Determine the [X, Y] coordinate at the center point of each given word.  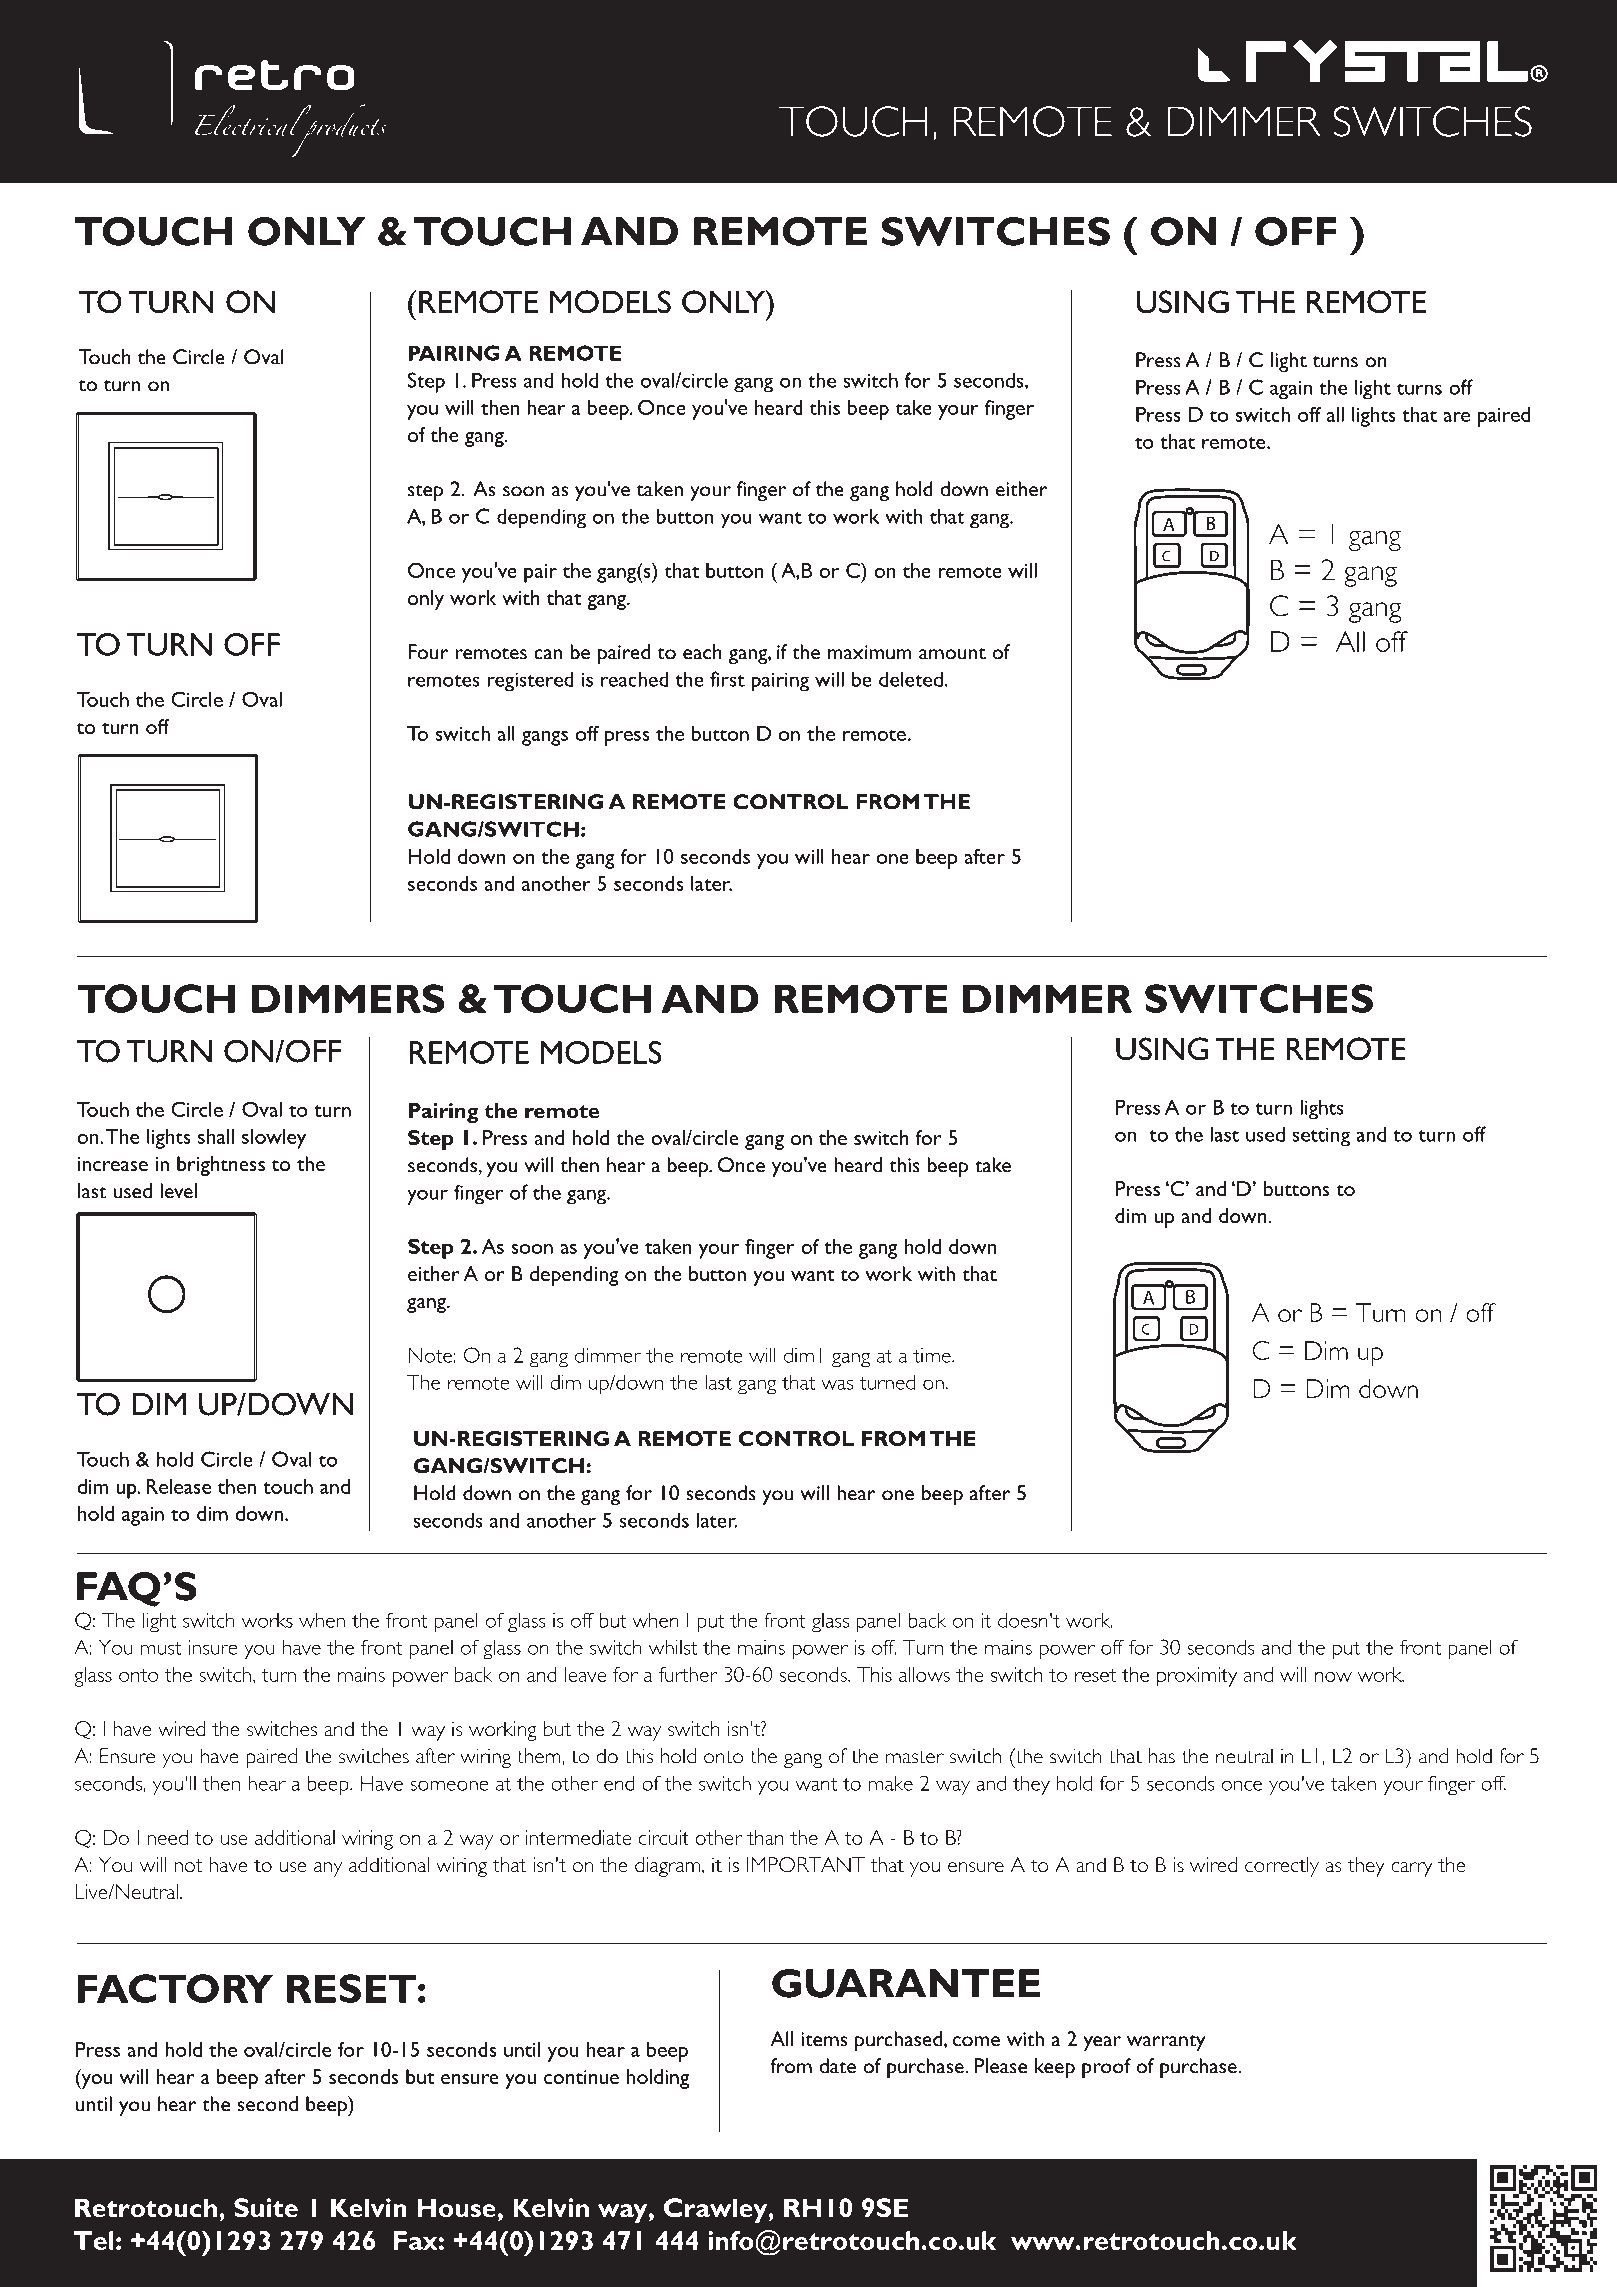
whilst [673, 1647]
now [1333, 1677]
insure [213, 1647]
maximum [870, 652]
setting [1321, 1137]
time [933, 1355]
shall [216, 1136]
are [1456, 417]
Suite [266, 2208]
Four [428, 652]
